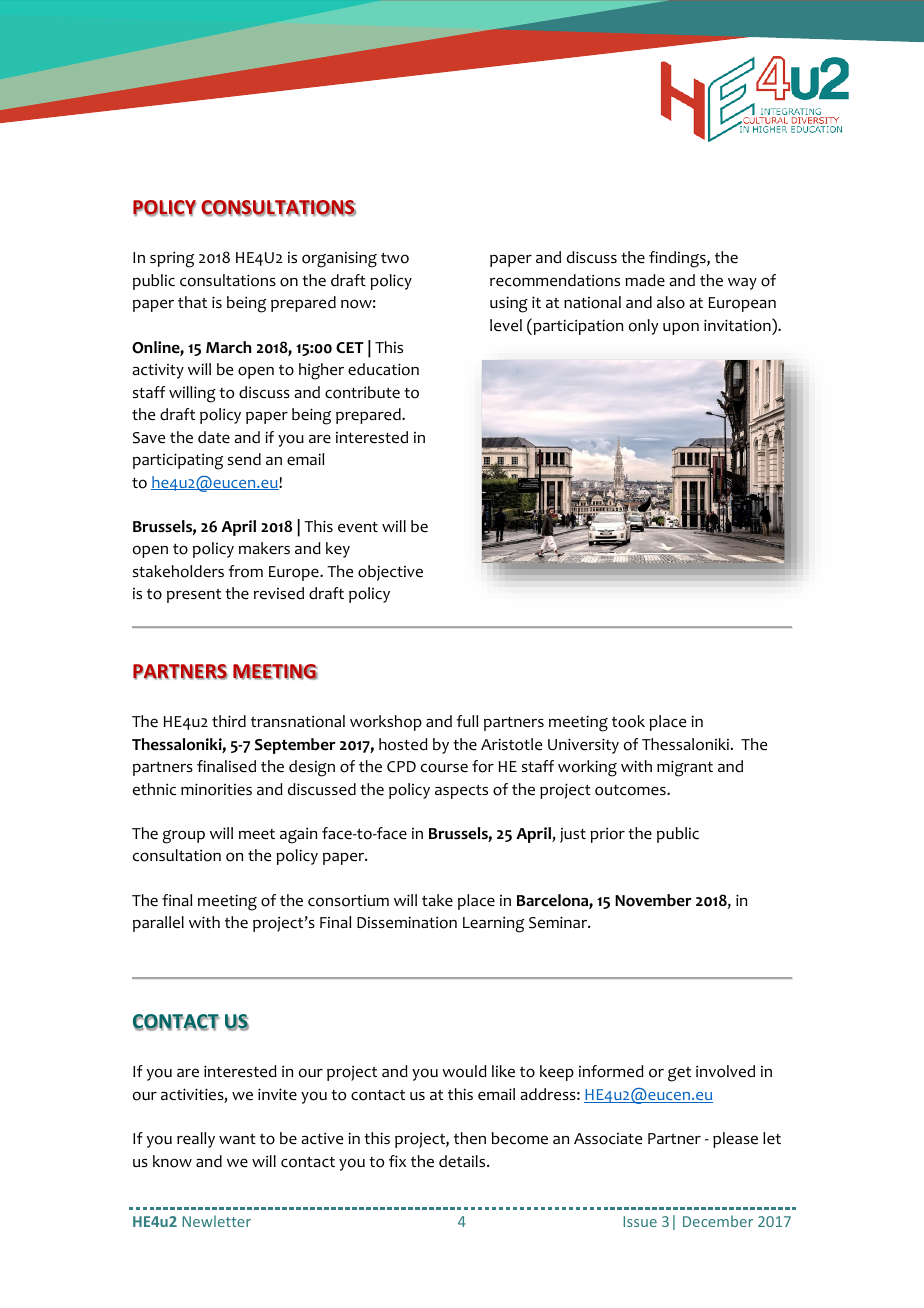 The width and height of the document is (924, 1308). I want to click on know, so click(172, 1161).
